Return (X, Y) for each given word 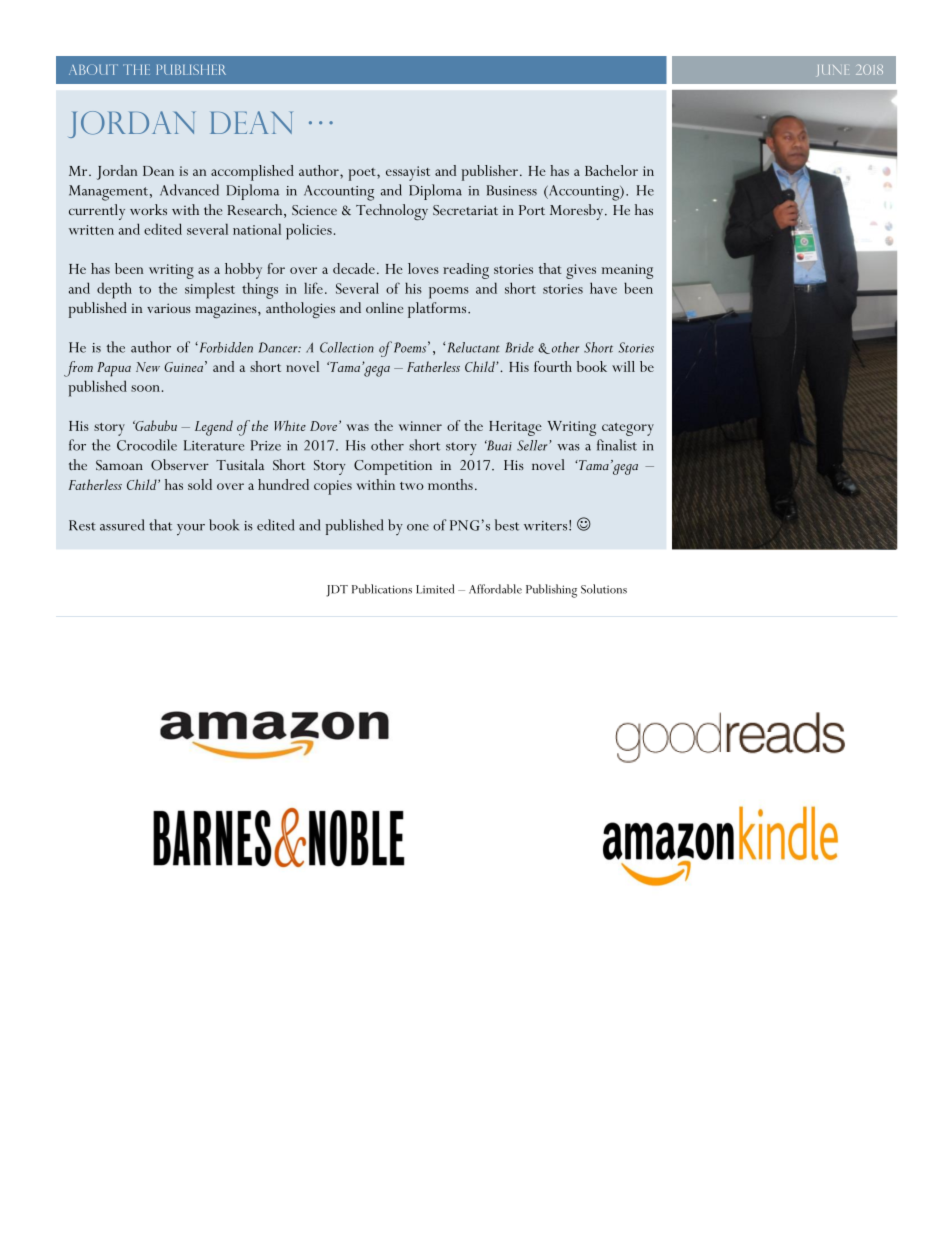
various (169, 308)
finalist (617, 445)
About (93, 69)
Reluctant (474, 347)
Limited (435, 589)
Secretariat (465, 210)
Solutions (604, 589)
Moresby (578, 212)
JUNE (833, 70)
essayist (408, 173)
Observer (180, 465)
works (148, 209)
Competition (393, 467)
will (623, 366)
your (191, 530)
